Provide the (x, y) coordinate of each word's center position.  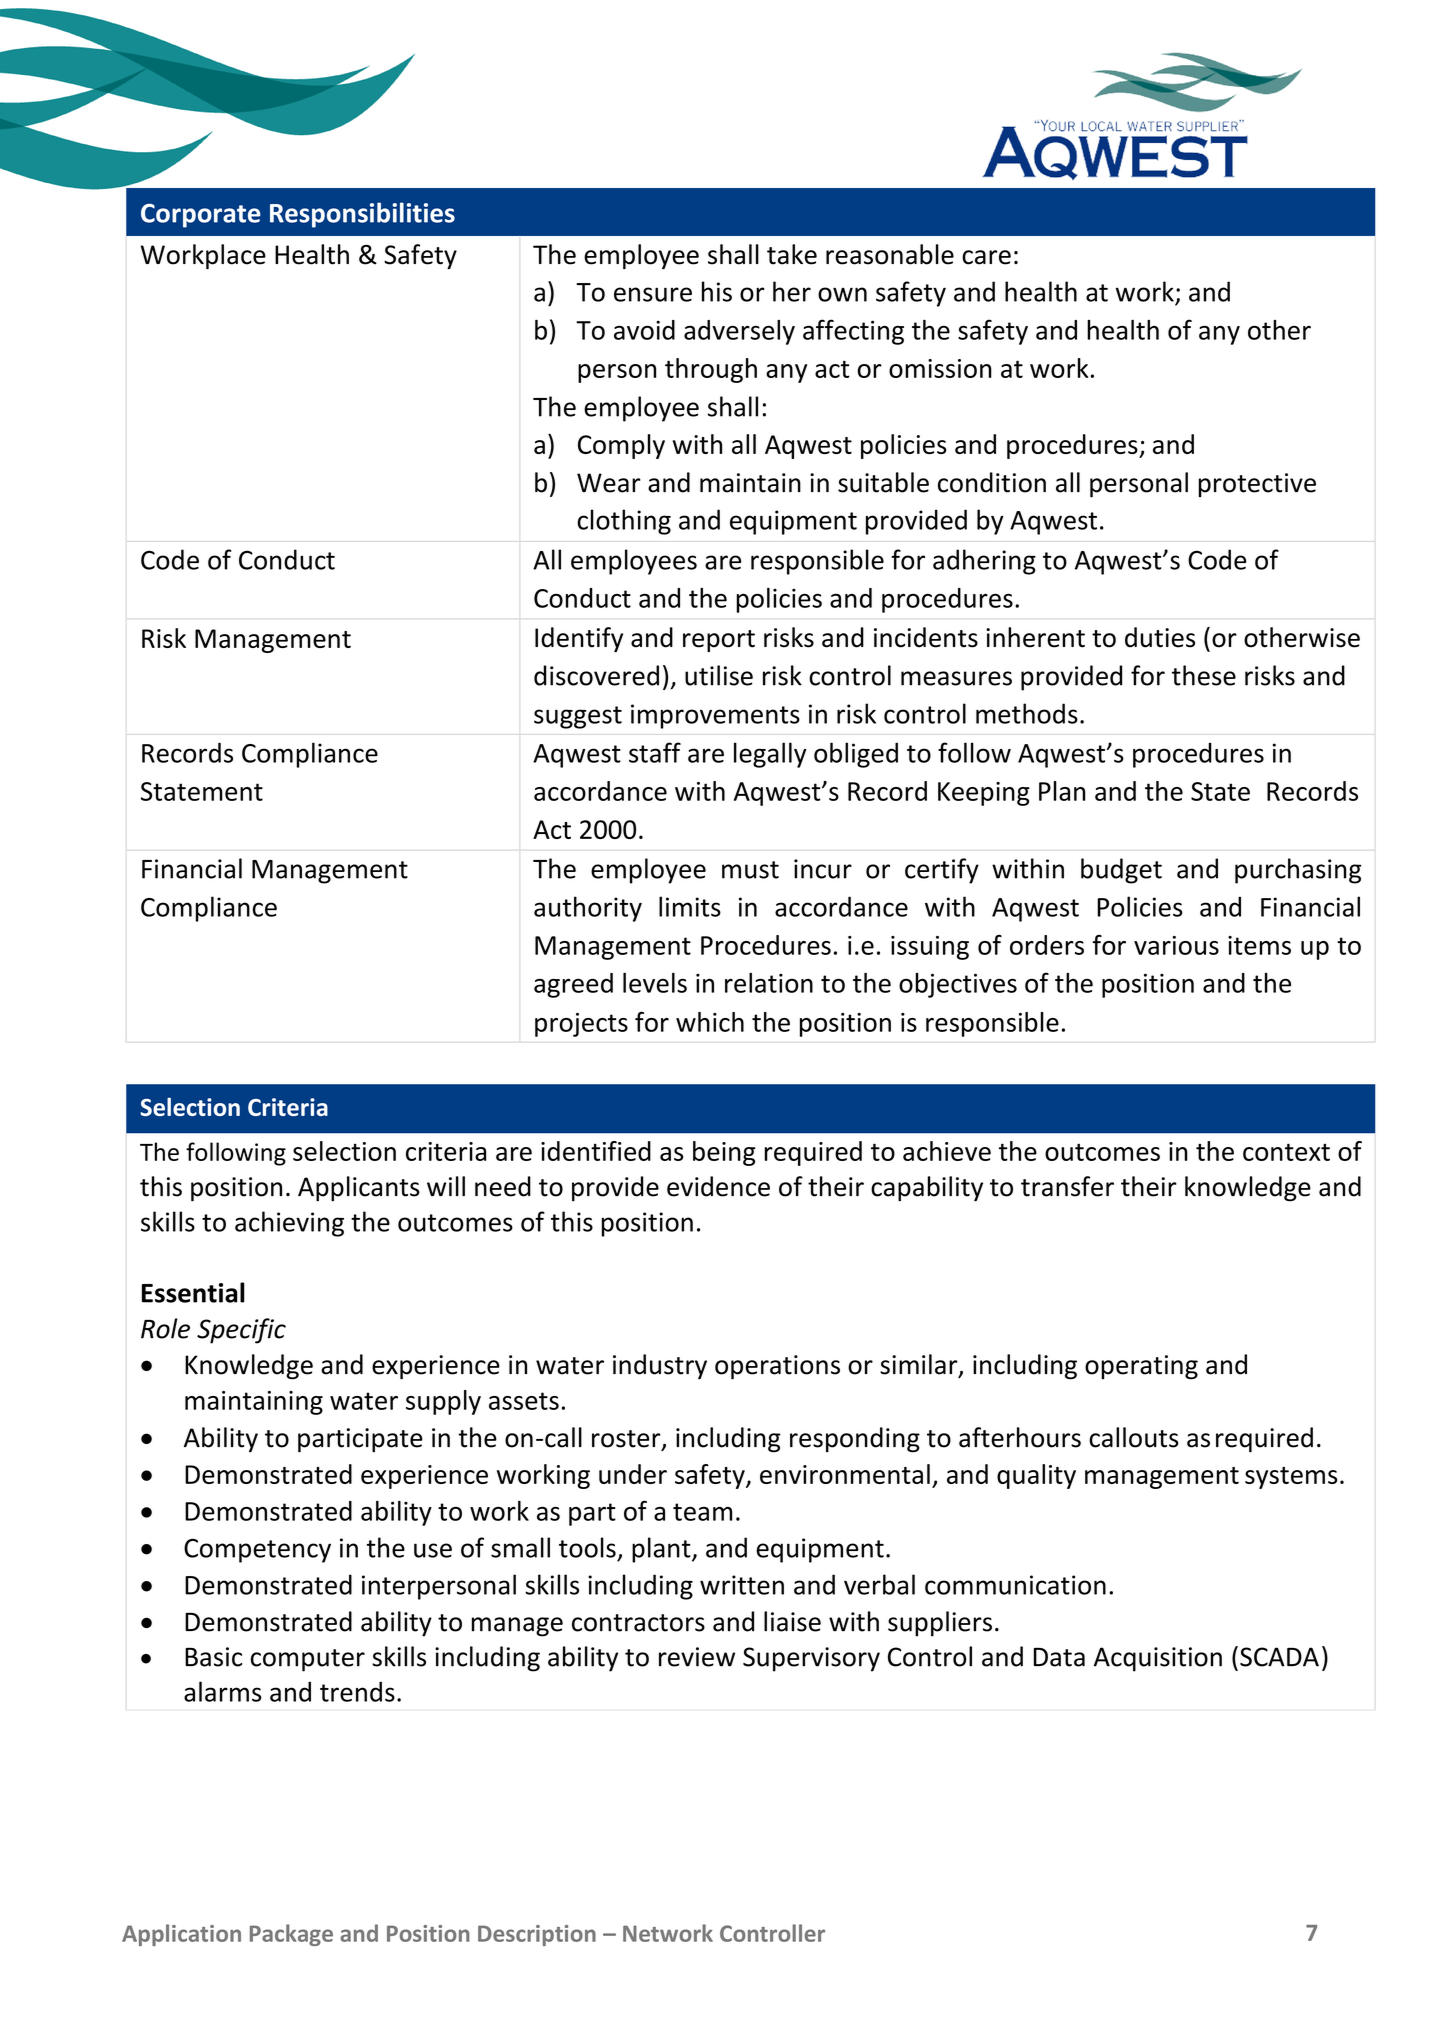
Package (291, 1935)
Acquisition (1158, 1659)
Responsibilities (362, 215)
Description (537, 1935)
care (986, 257)
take (792, 254)
